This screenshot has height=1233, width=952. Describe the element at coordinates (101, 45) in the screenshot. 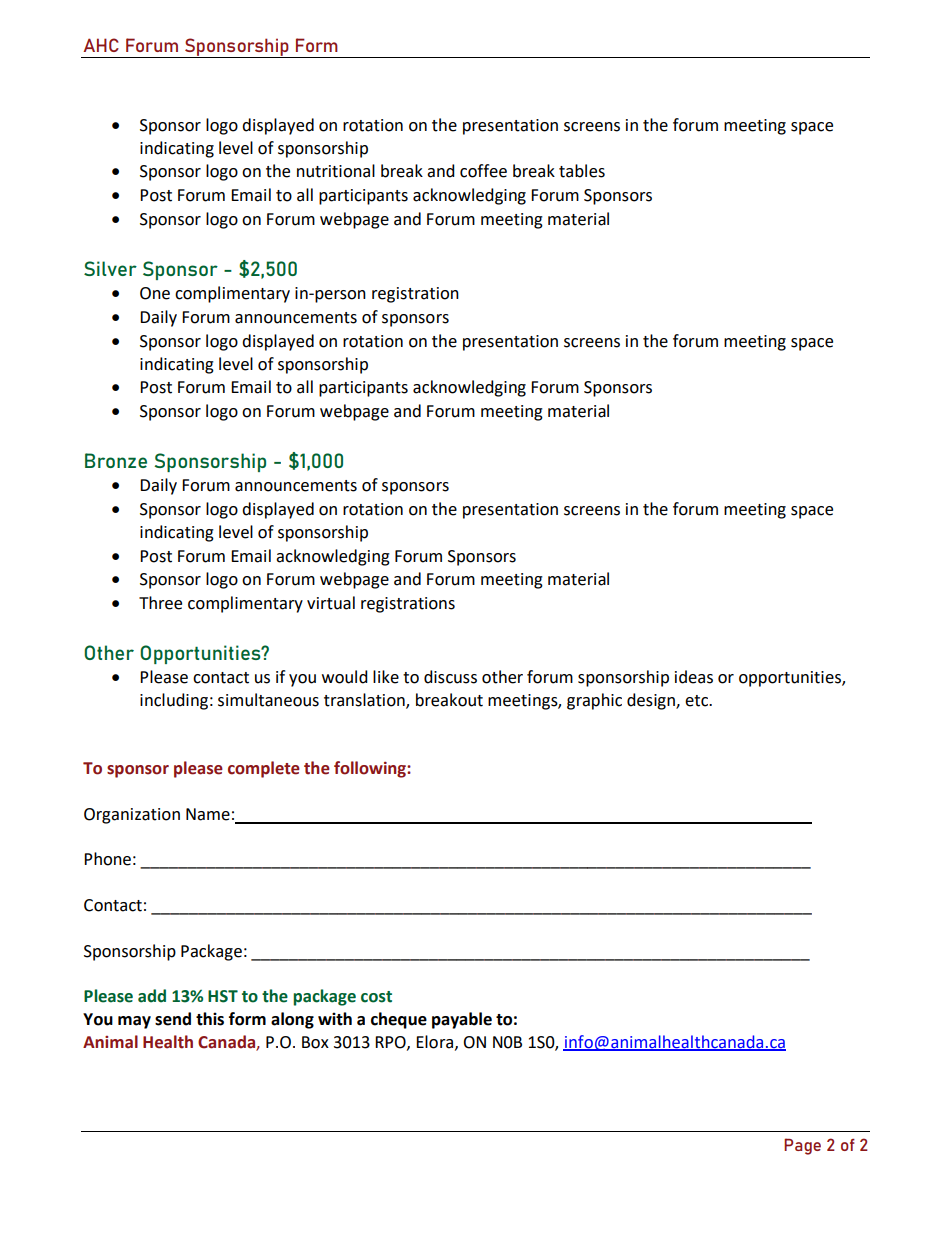

I see `AHC` at that location.
